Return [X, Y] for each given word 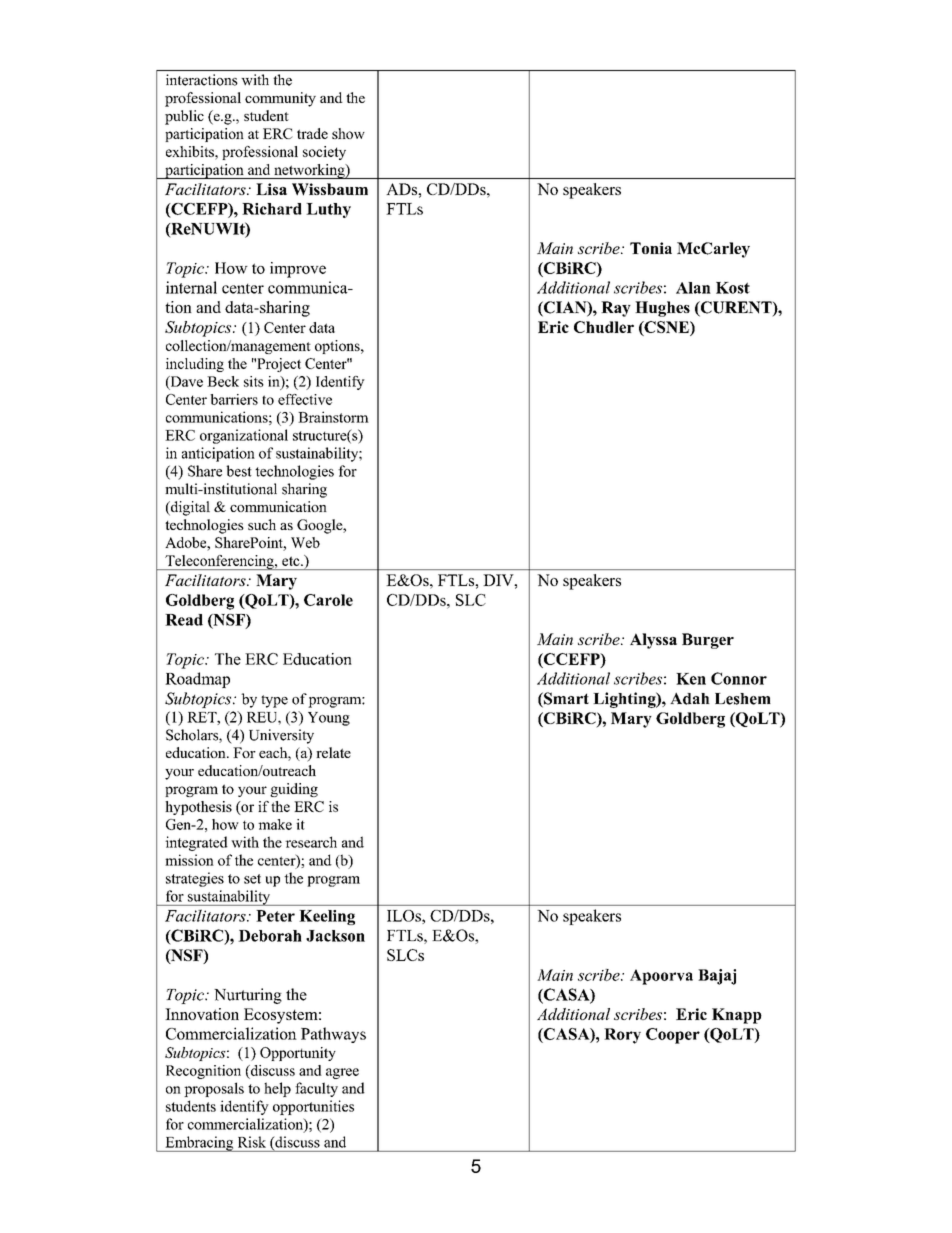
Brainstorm [333, 417]
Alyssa [653, 641]
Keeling [327, 917]
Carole [328, 600]
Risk [252, 1142]
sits [254, 381]
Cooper [673, 1036]
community [280, 99]
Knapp [737, 1016]
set [252, 879]
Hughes [662, 309]
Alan [693, 288]
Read [184, 620]
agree [342, 1073]
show [348, 133]
